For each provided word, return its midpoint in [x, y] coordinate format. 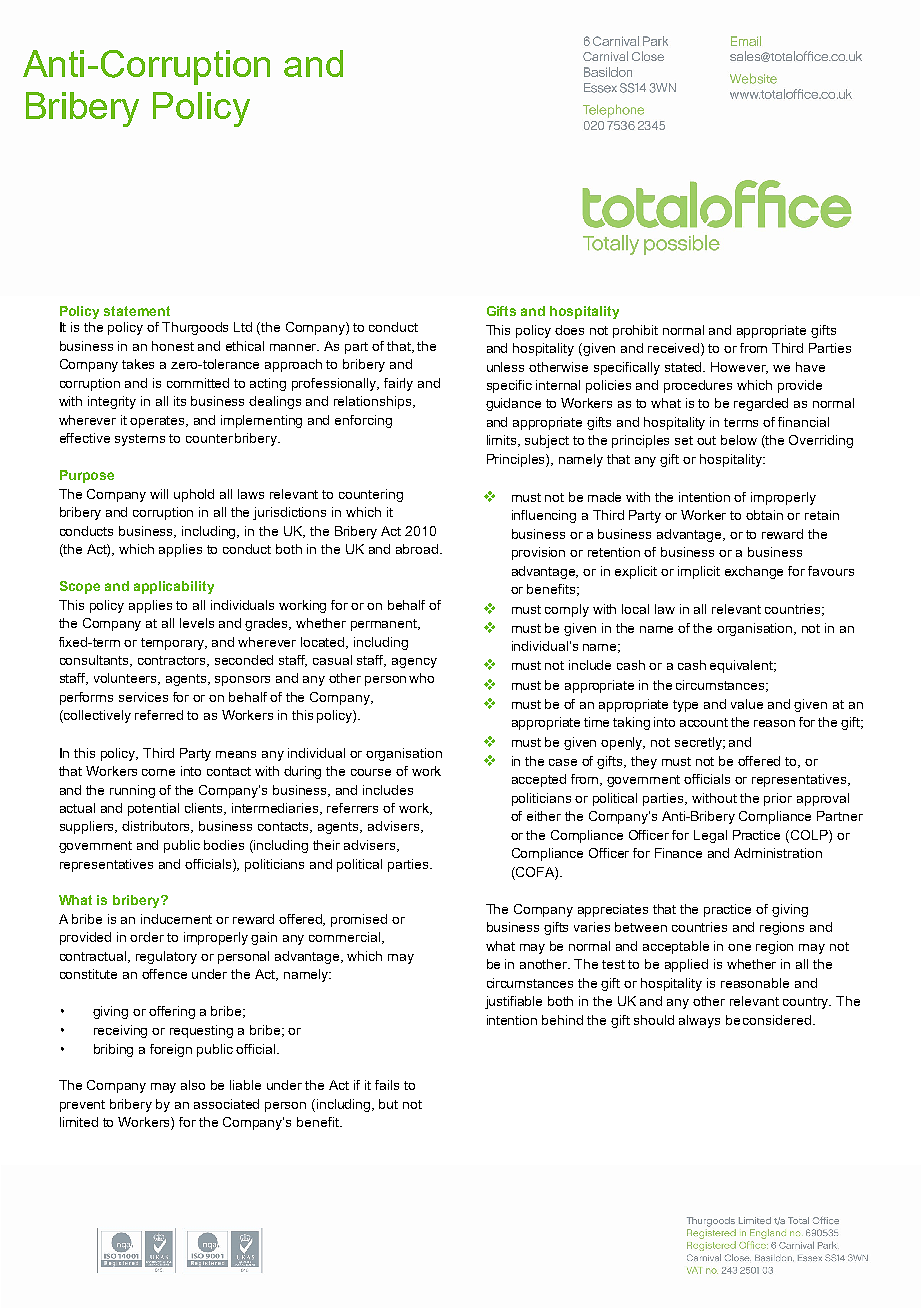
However [739, 368]
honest [173, 346]
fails [387, 1085]
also [193, 1085]
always [699, 1021]
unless [505, 367]
